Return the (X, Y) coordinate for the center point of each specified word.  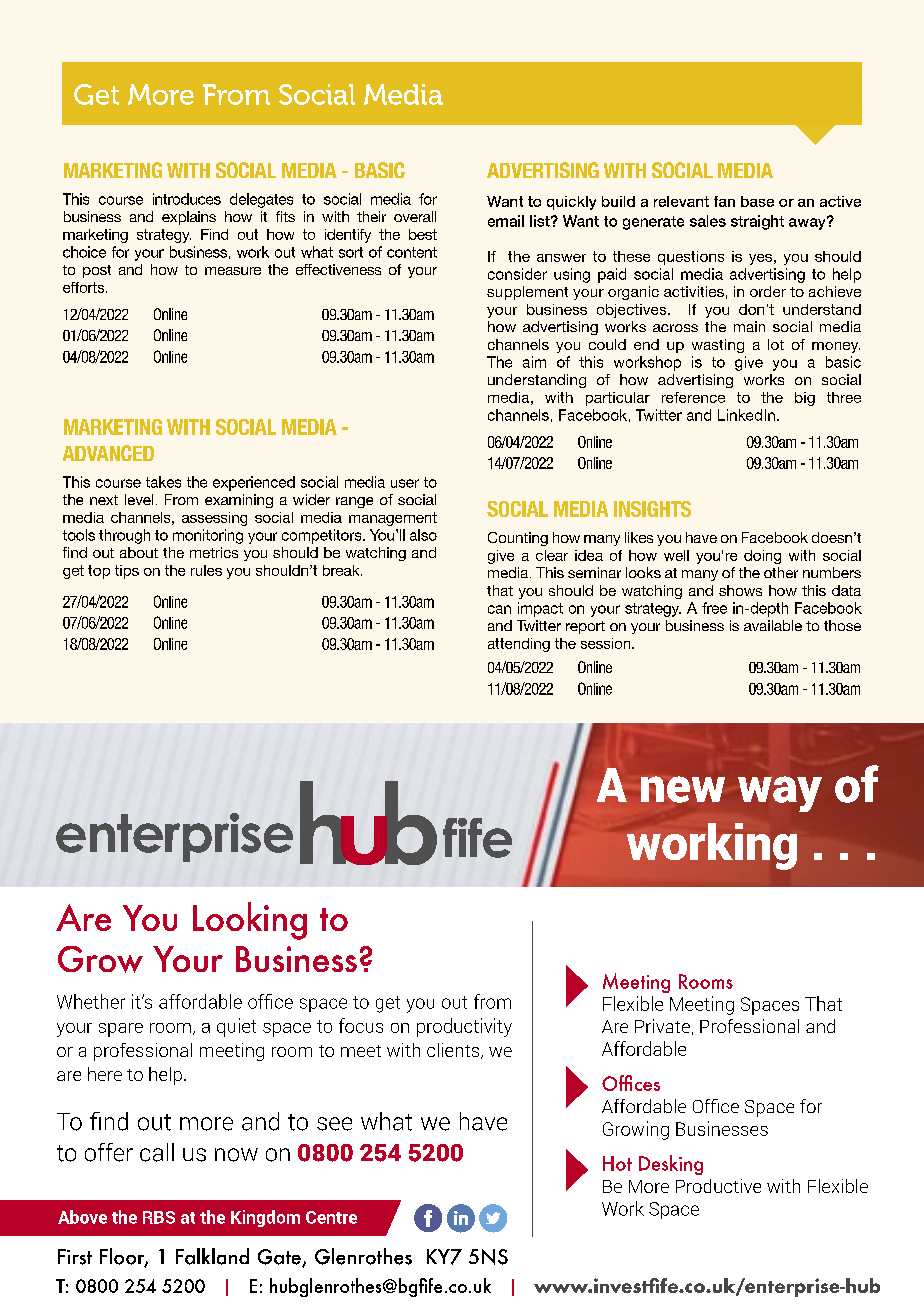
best (423, 234)
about (139, 552)
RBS (159, 1217)
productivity (464, 1027)
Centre (331, 1217)
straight (757, 222)
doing (762, 557)
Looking (250, 921)
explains (189, 218)
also (423, 535)
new (683, 789)
